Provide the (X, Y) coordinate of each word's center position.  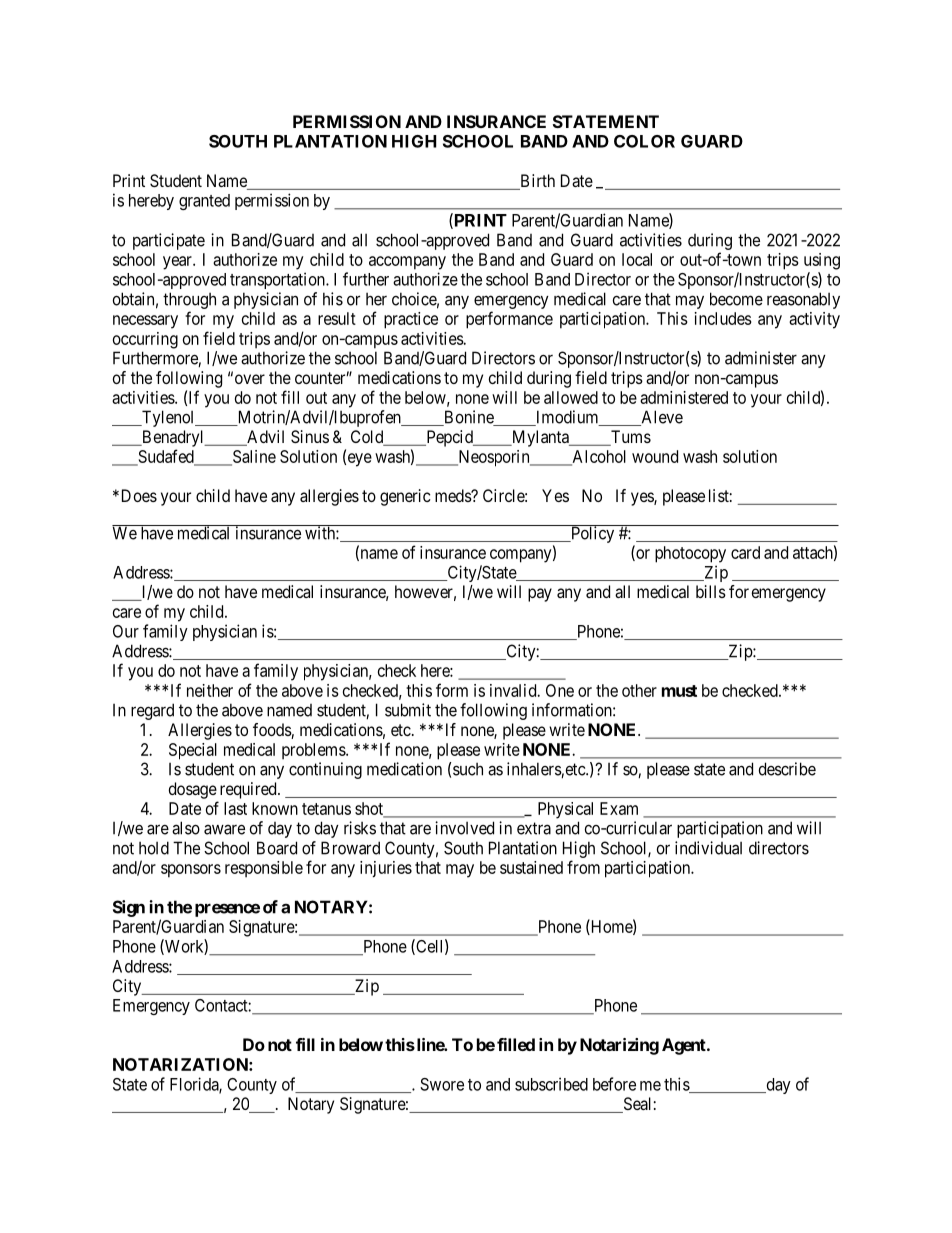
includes (723, 318)
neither (210, 690)
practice (411, 320)
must (679, 691)
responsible (264, 869)
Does (137, 495)
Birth (536, 182)
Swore (442, 1084)
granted (204, 202)
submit (408, 710)
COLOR (644, 141)
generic (405, 497)
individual (708, 848)
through (189, 300)
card (745, 552)
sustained (531, 867)
